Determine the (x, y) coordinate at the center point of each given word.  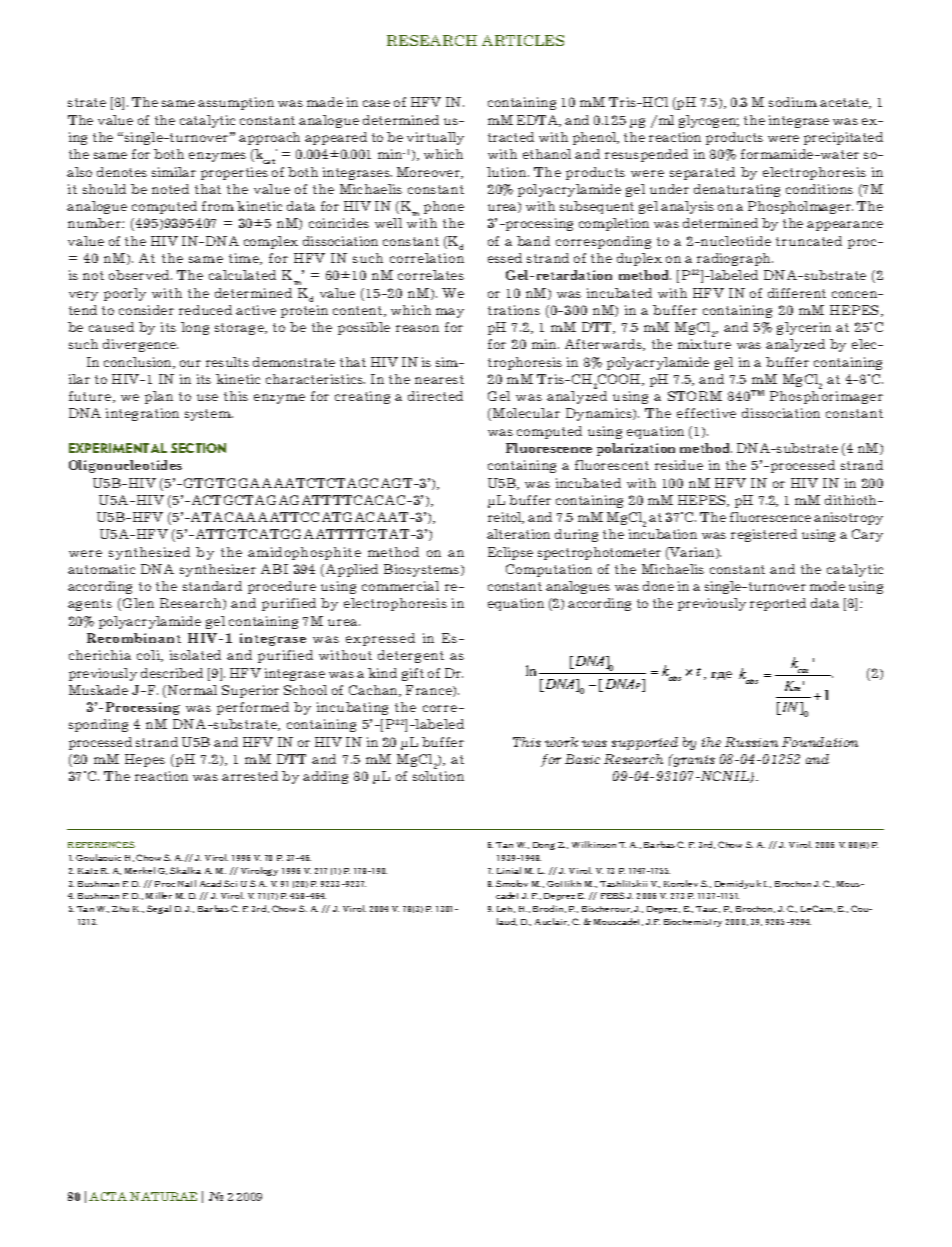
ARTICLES (523, 40)
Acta (108, 1196)
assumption (236, 103)
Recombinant (134, 638)
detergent (411, 656)
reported (778, 604)
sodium (793, 102)
